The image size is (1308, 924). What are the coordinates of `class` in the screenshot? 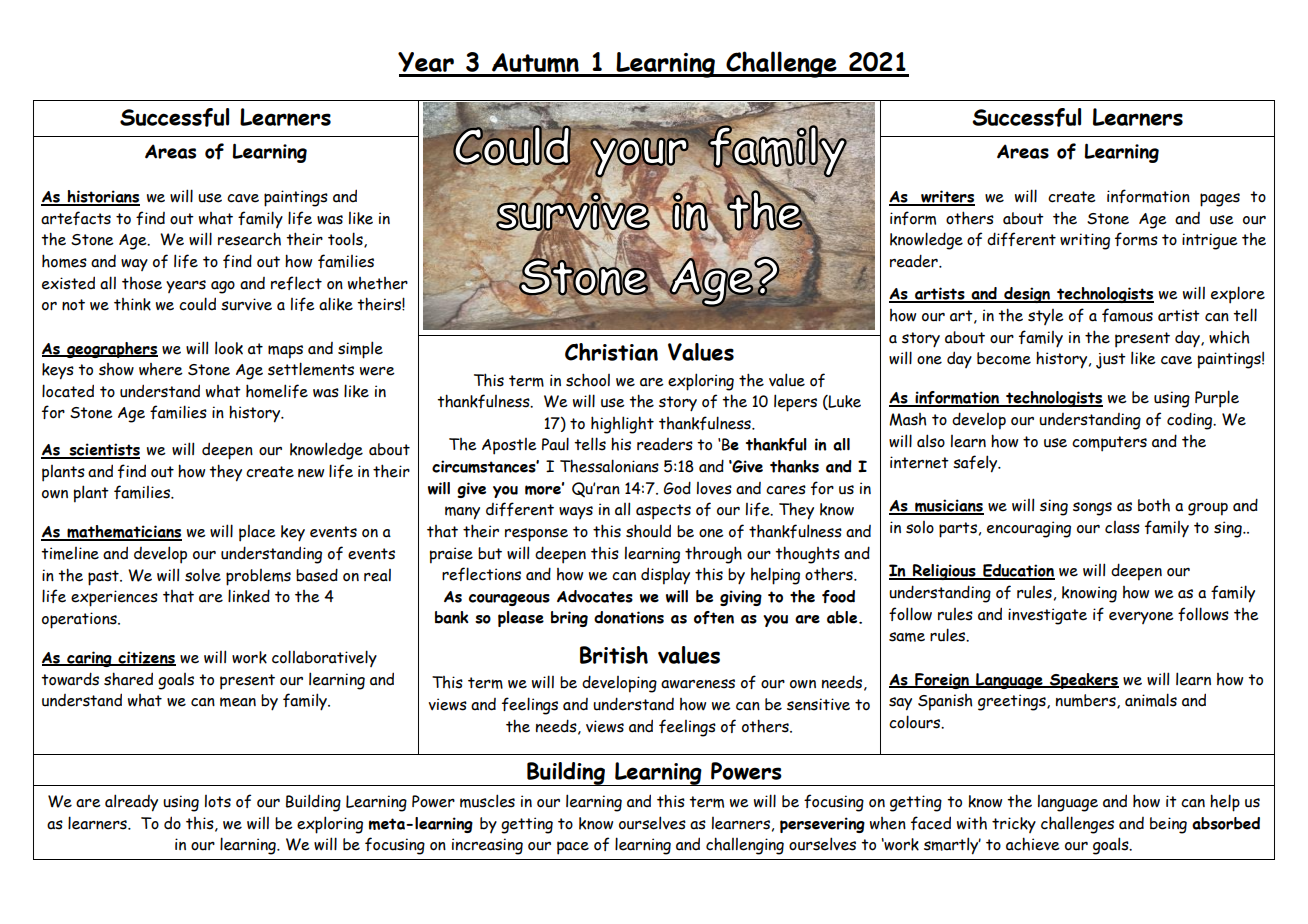 It's located at (1122, 527).
